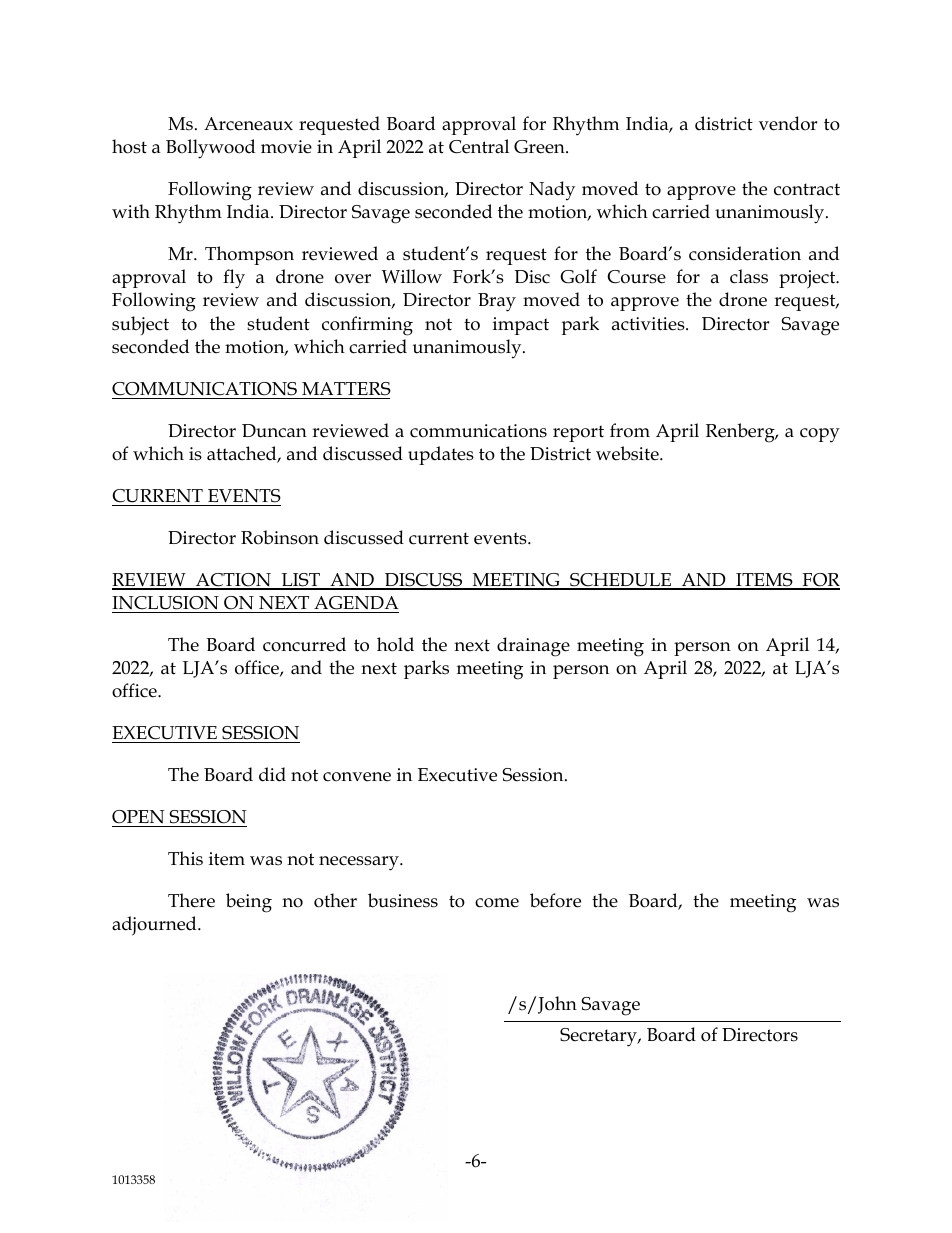 This page has height=1233, width=952. What do you see at coordinates (479, 146) in the page?
I see `Central` at bounding box center [479, 146].
